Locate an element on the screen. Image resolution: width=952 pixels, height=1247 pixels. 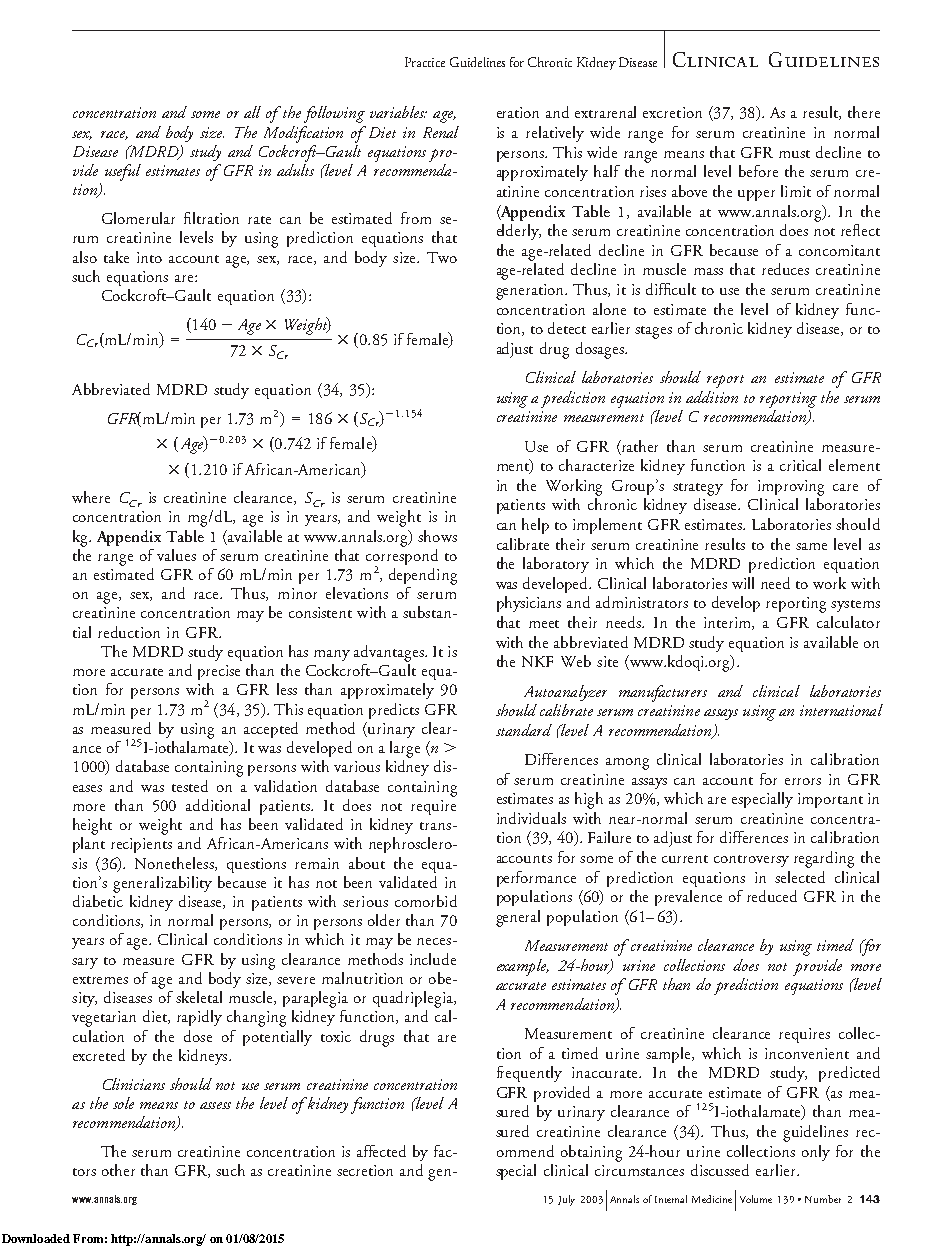
affected is located at coordinates (381, 1151).
